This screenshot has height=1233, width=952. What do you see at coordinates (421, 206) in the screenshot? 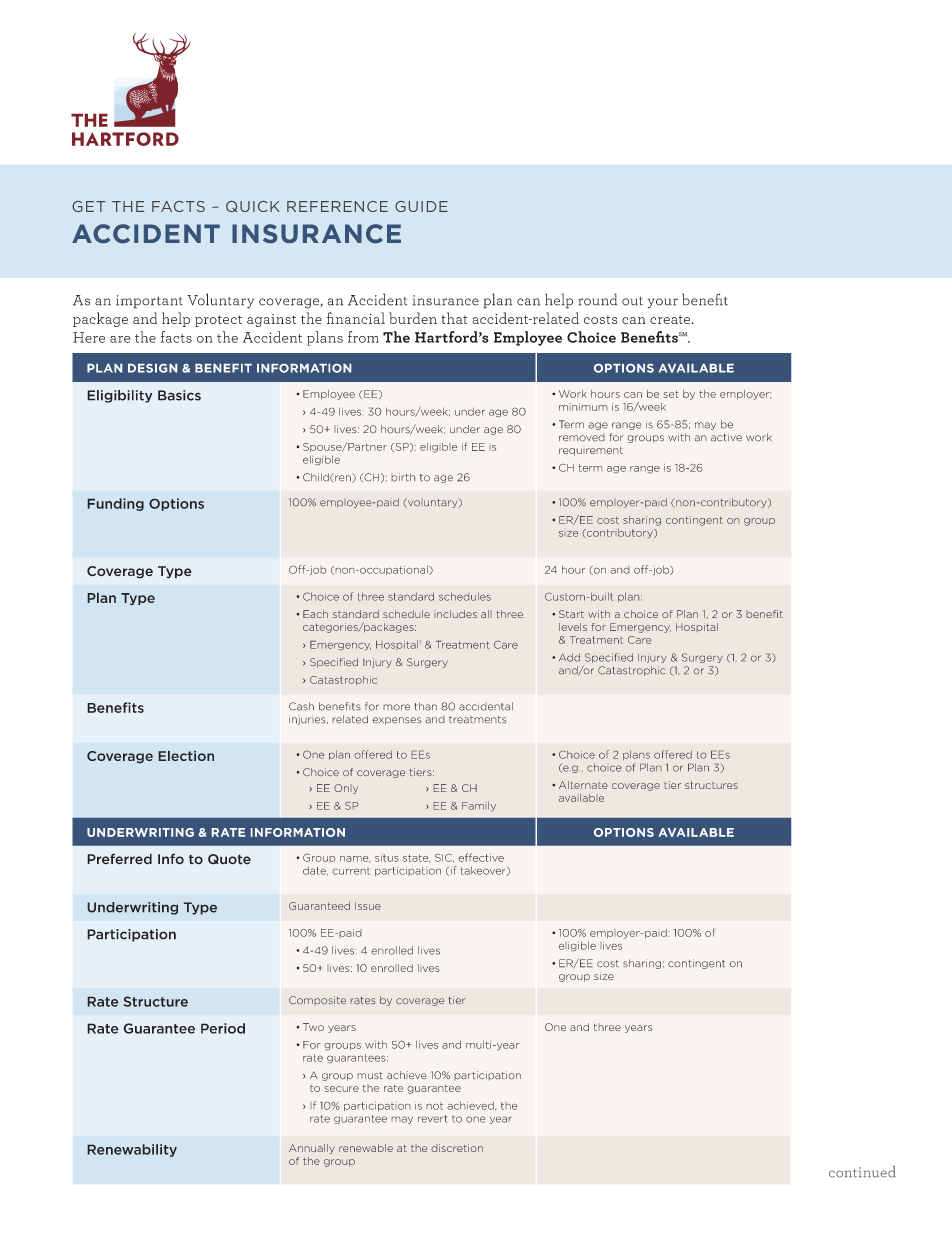
I see `GUIDE` at bounding box center [421, 206].
